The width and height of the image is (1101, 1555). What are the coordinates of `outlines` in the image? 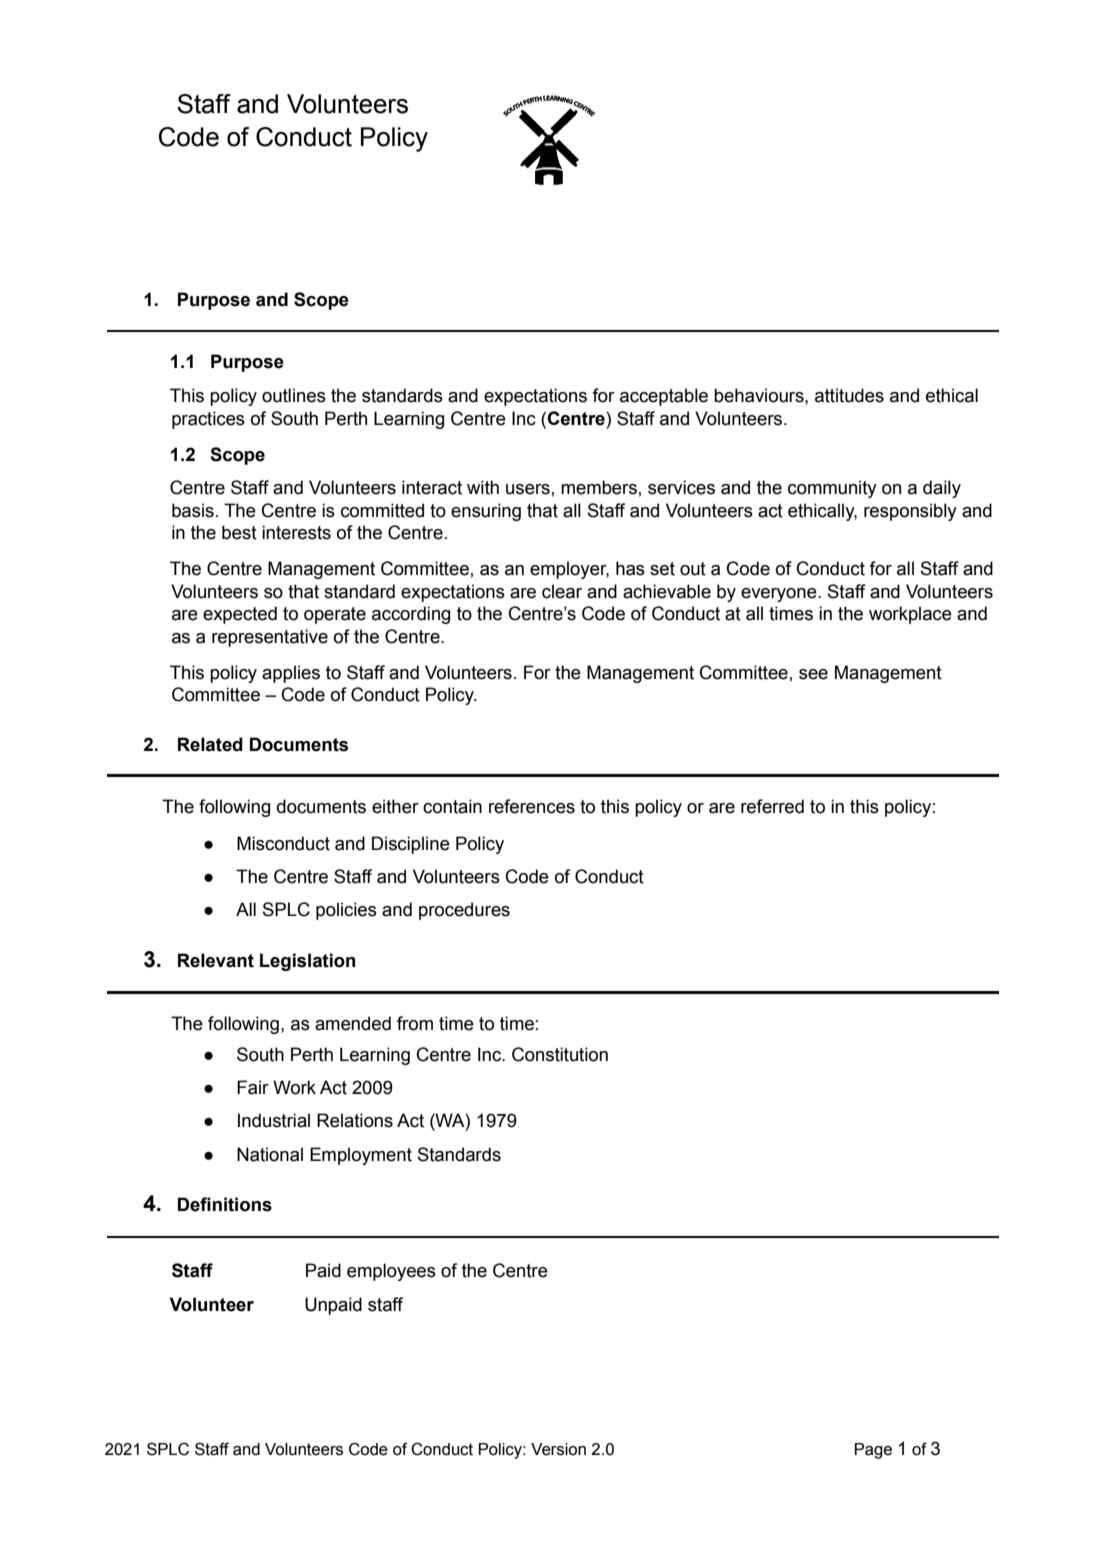 It's located at (294, 395).
